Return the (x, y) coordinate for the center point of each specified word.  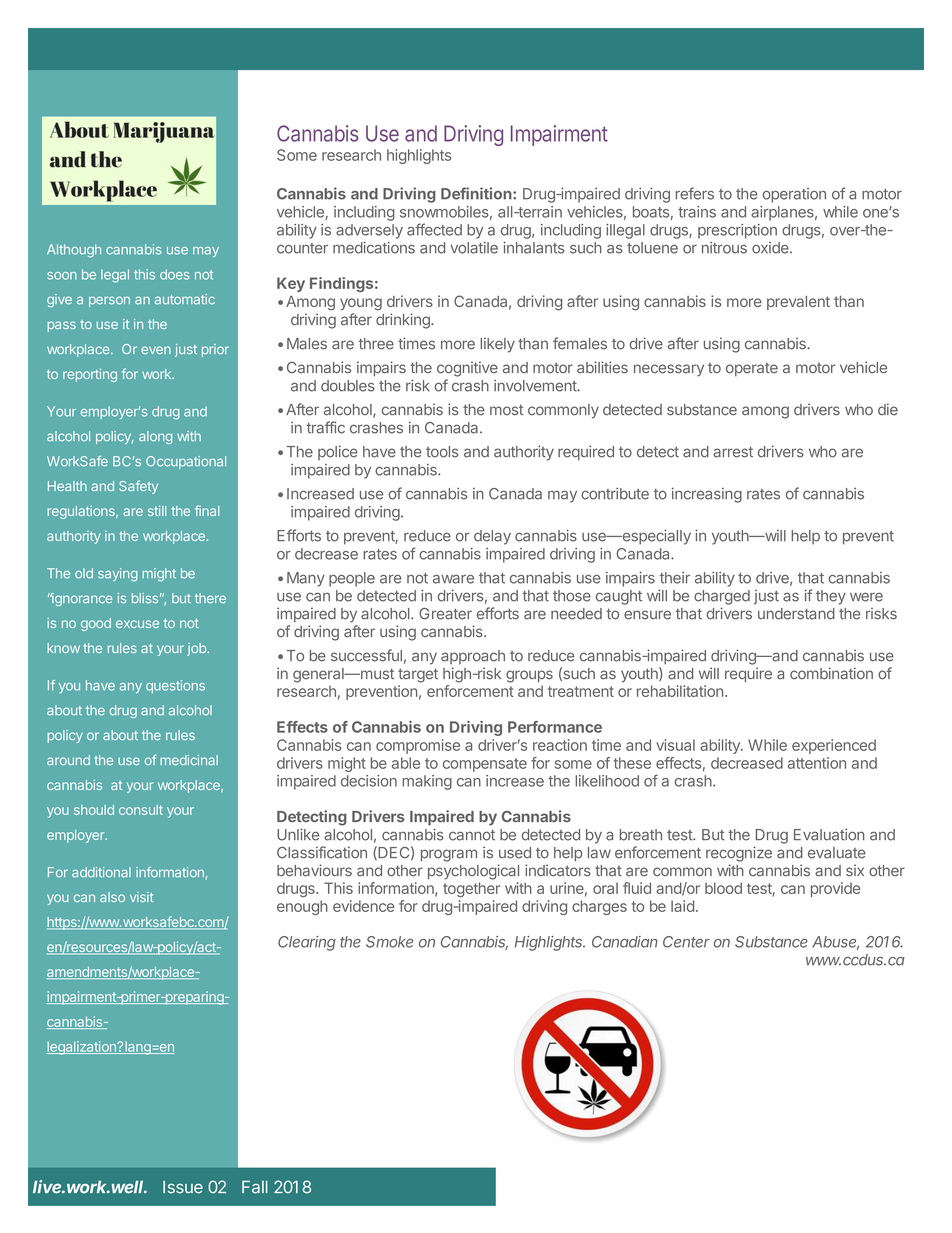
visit (142, 897)
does (175, 274)
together (471, 889)
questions (175, 686)
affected (434, 229)
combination (831, 673)
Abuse (835, 943)
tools (442, 452)
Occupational (186, 462)
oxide (771, 248)
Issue (183, 1187)
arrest (733, 452)
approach (473, 657)
